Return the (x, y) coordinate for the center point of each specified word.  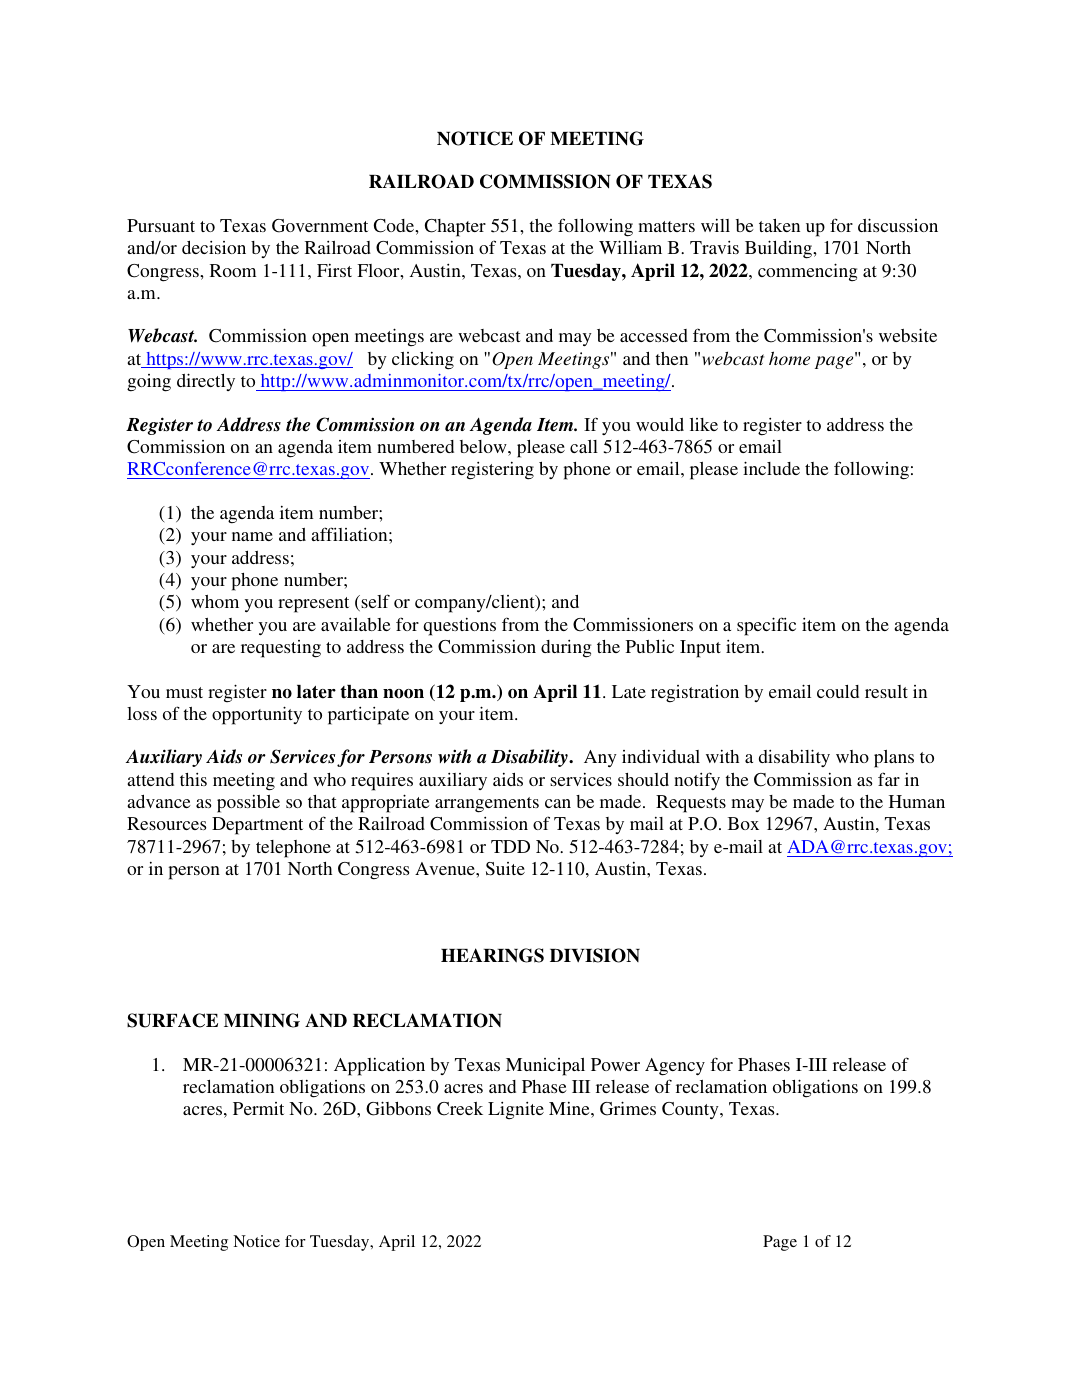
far (889, 779)
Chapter (455, 228)
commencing (807, 272)
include (771, 468)
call (584, 446)
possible (248, 804)
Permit (258, 1108)
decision (214, 247)
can (558, 803)
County (691, 1110)
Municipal (545, 1067)
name (252, 536)
